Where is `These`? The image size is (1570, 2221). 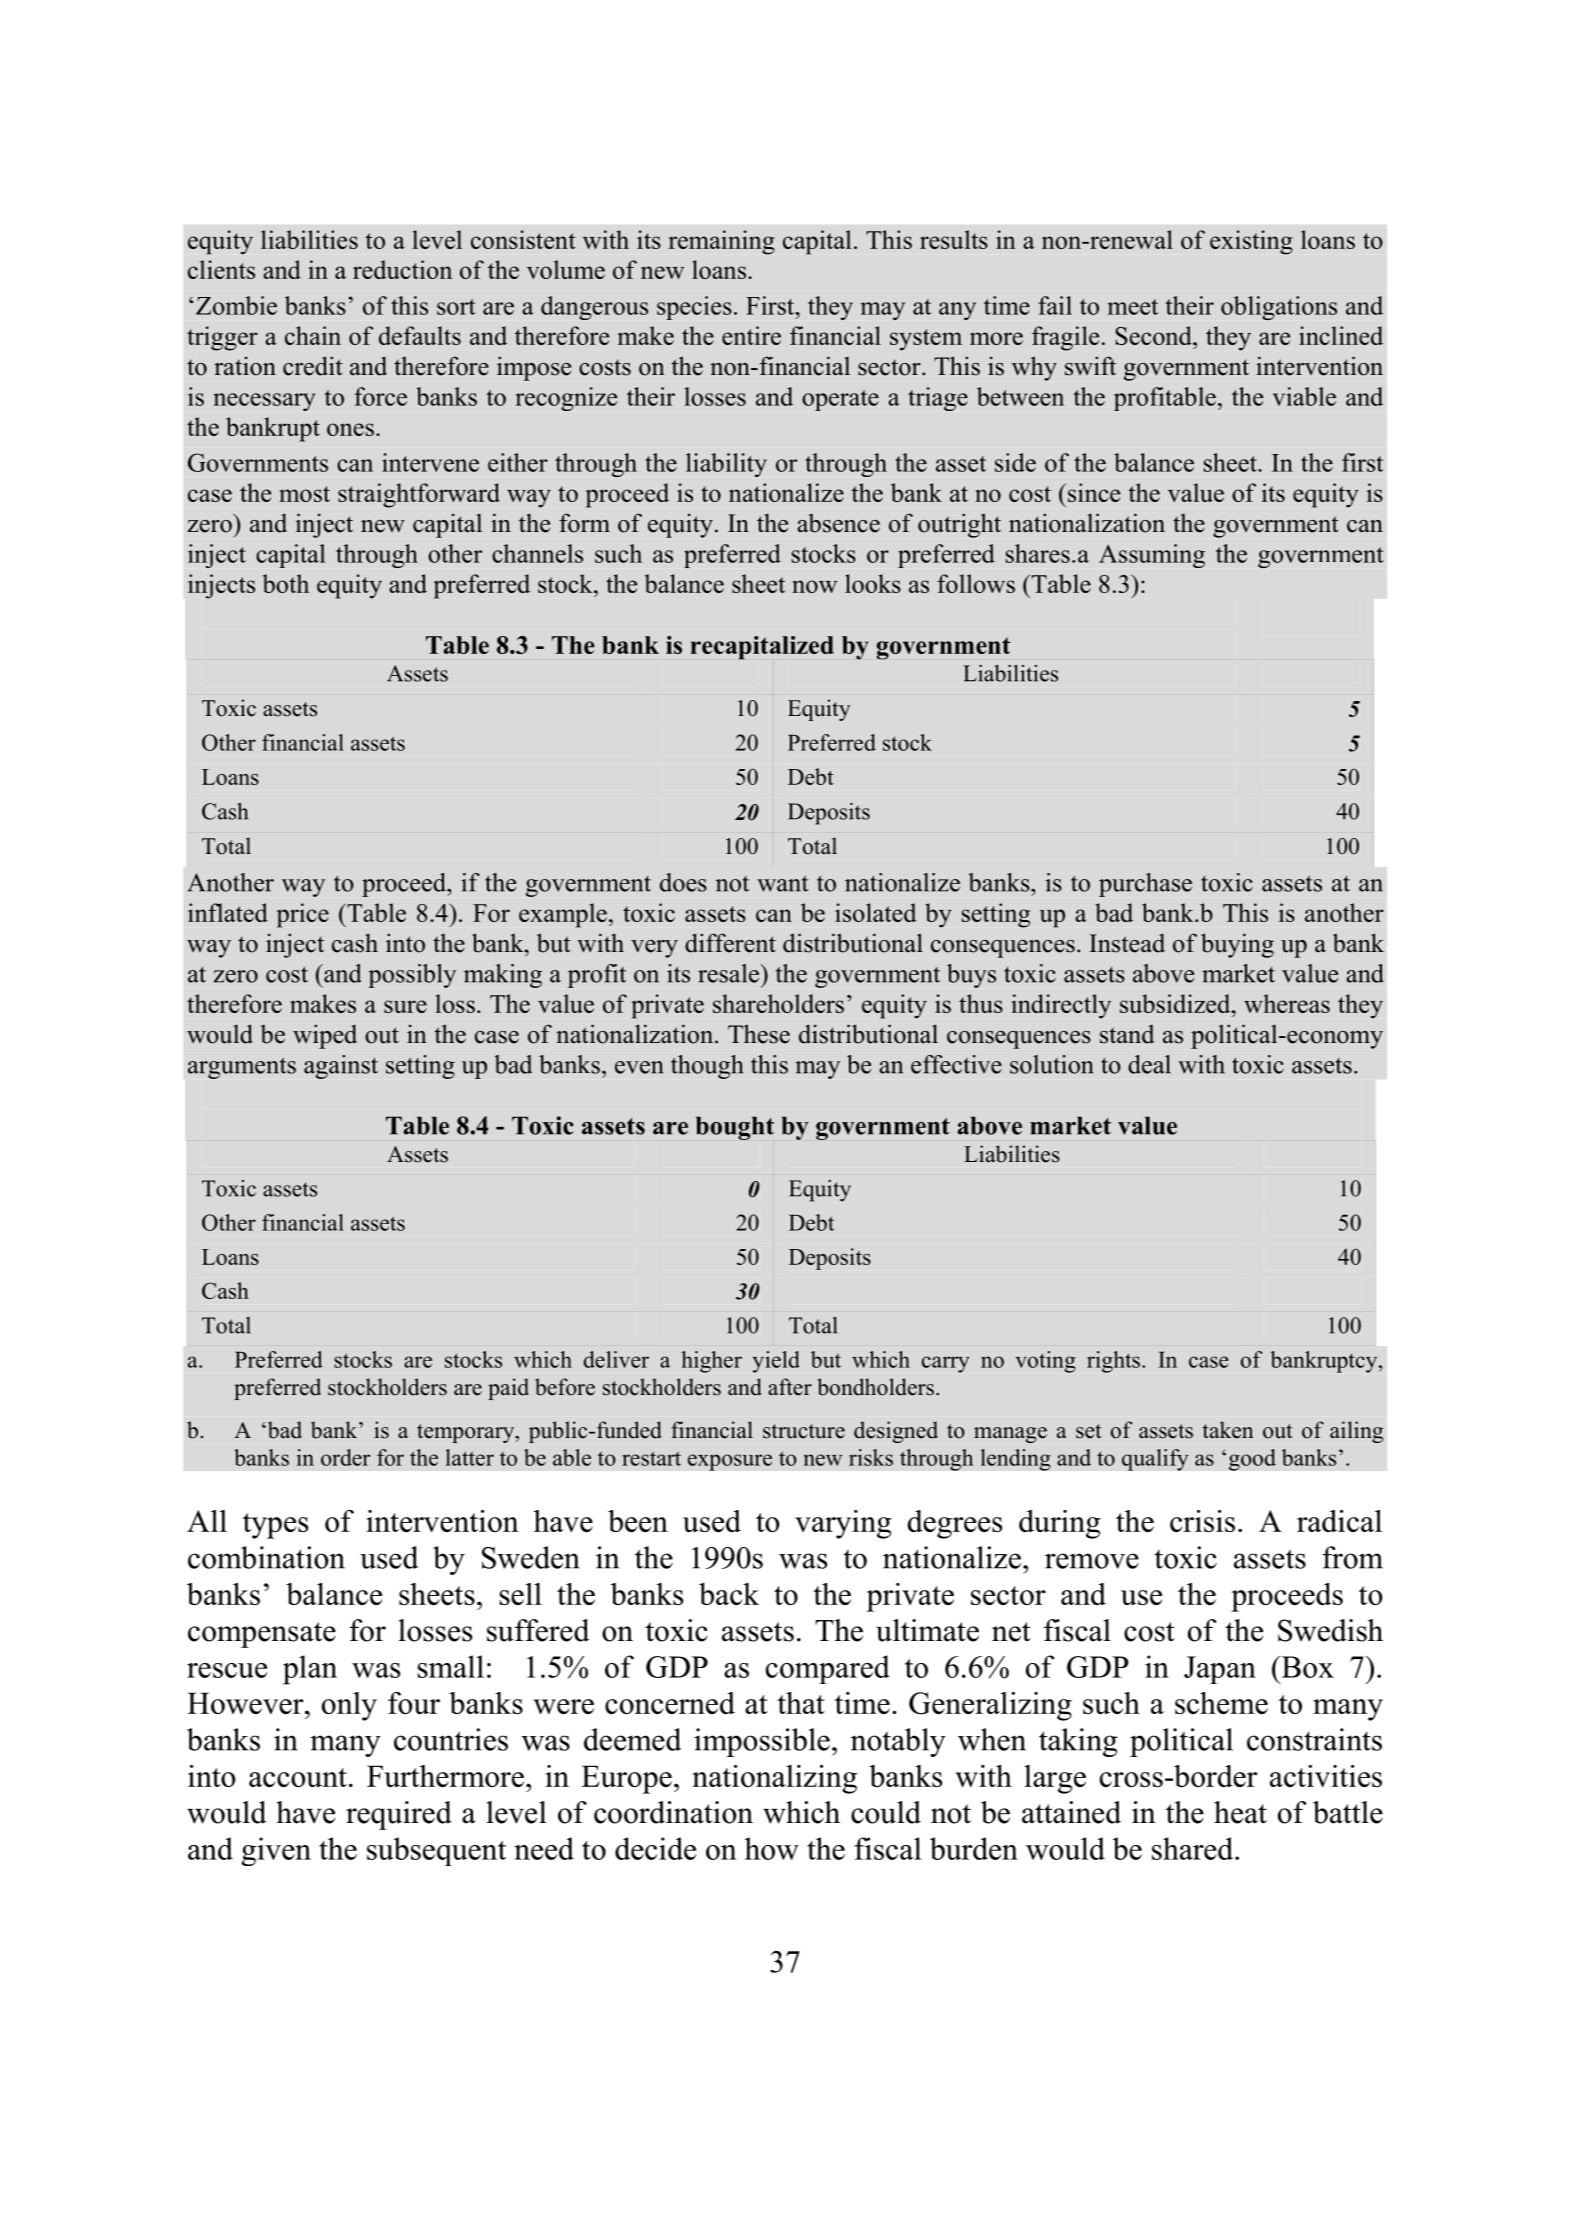
These is located at coordinates (759, 1034).
